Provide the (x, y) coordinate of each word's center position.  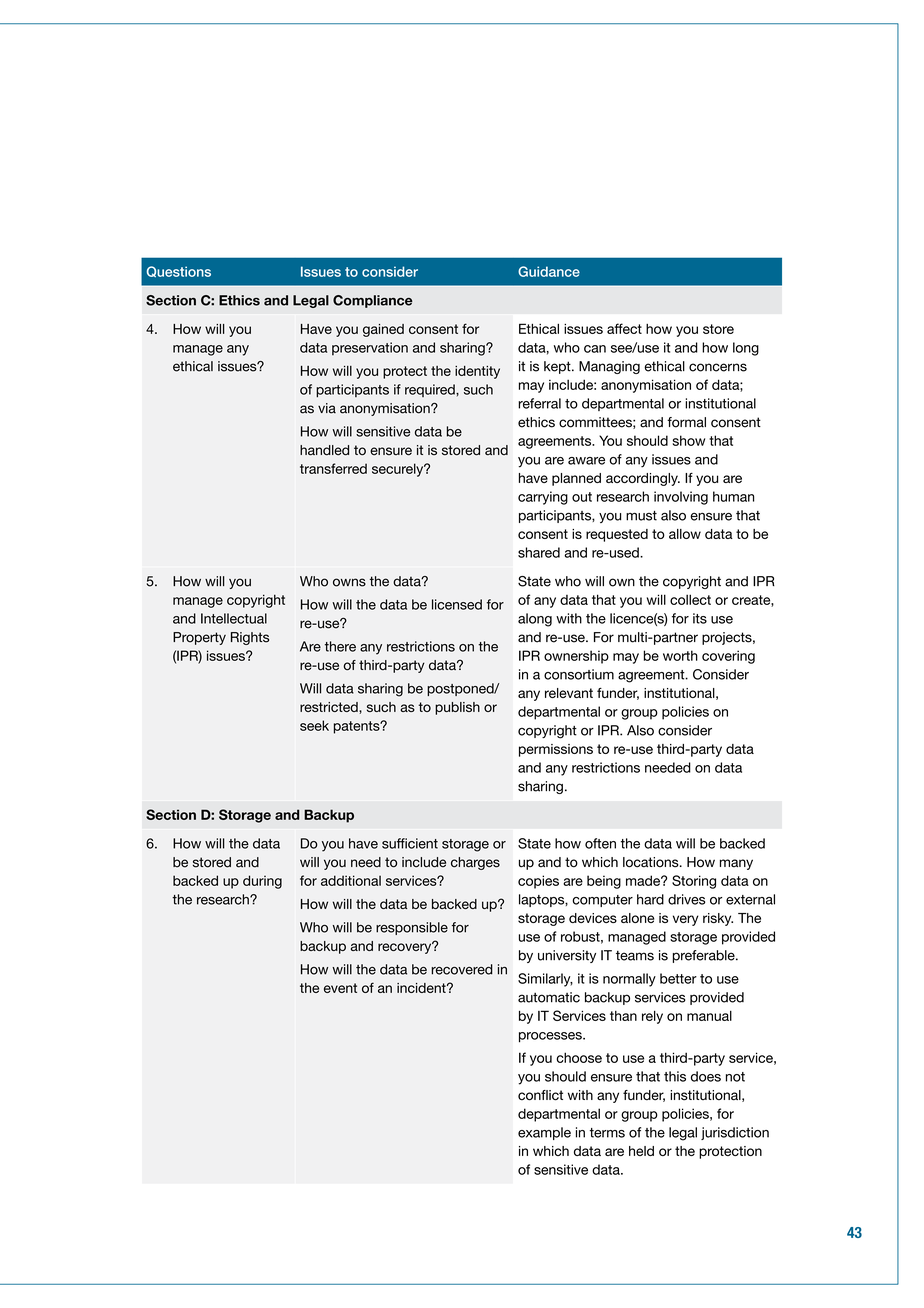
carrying (543, 498)
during (262, 882)
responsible (412, 928)
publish (457, 708)
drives (686, 899)
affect (624, 328)
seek (314, 725)
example (544, 1133)
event (340, 988)
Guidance (549, 271)
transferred (333, 468)
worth (680, 655)
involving (681, 498)
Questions (179, 272)
